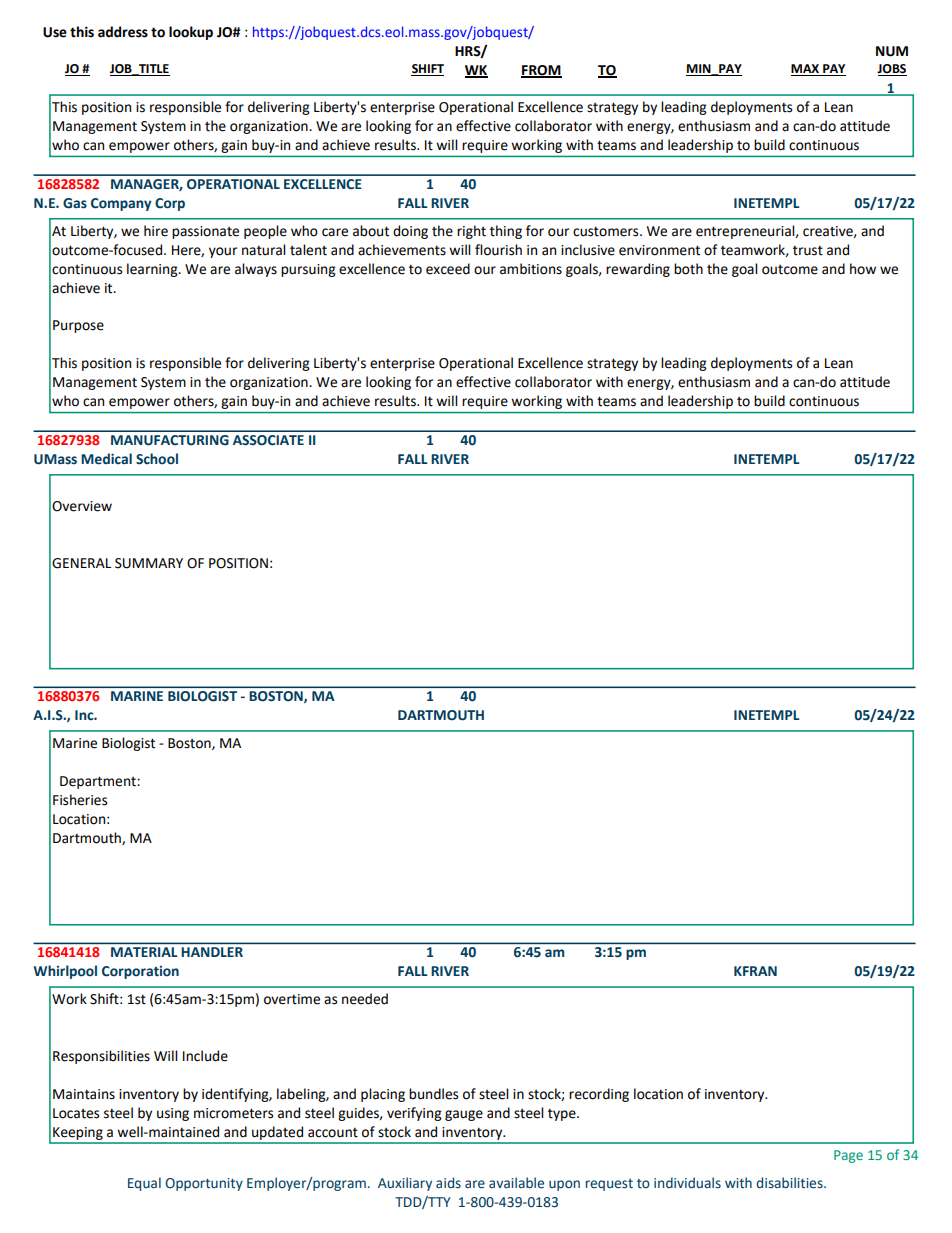 This screenshot has height=1233, width=952. Describe the element at coordinates (144, 1184) in the screenshot. I see `Equal` at that location.
